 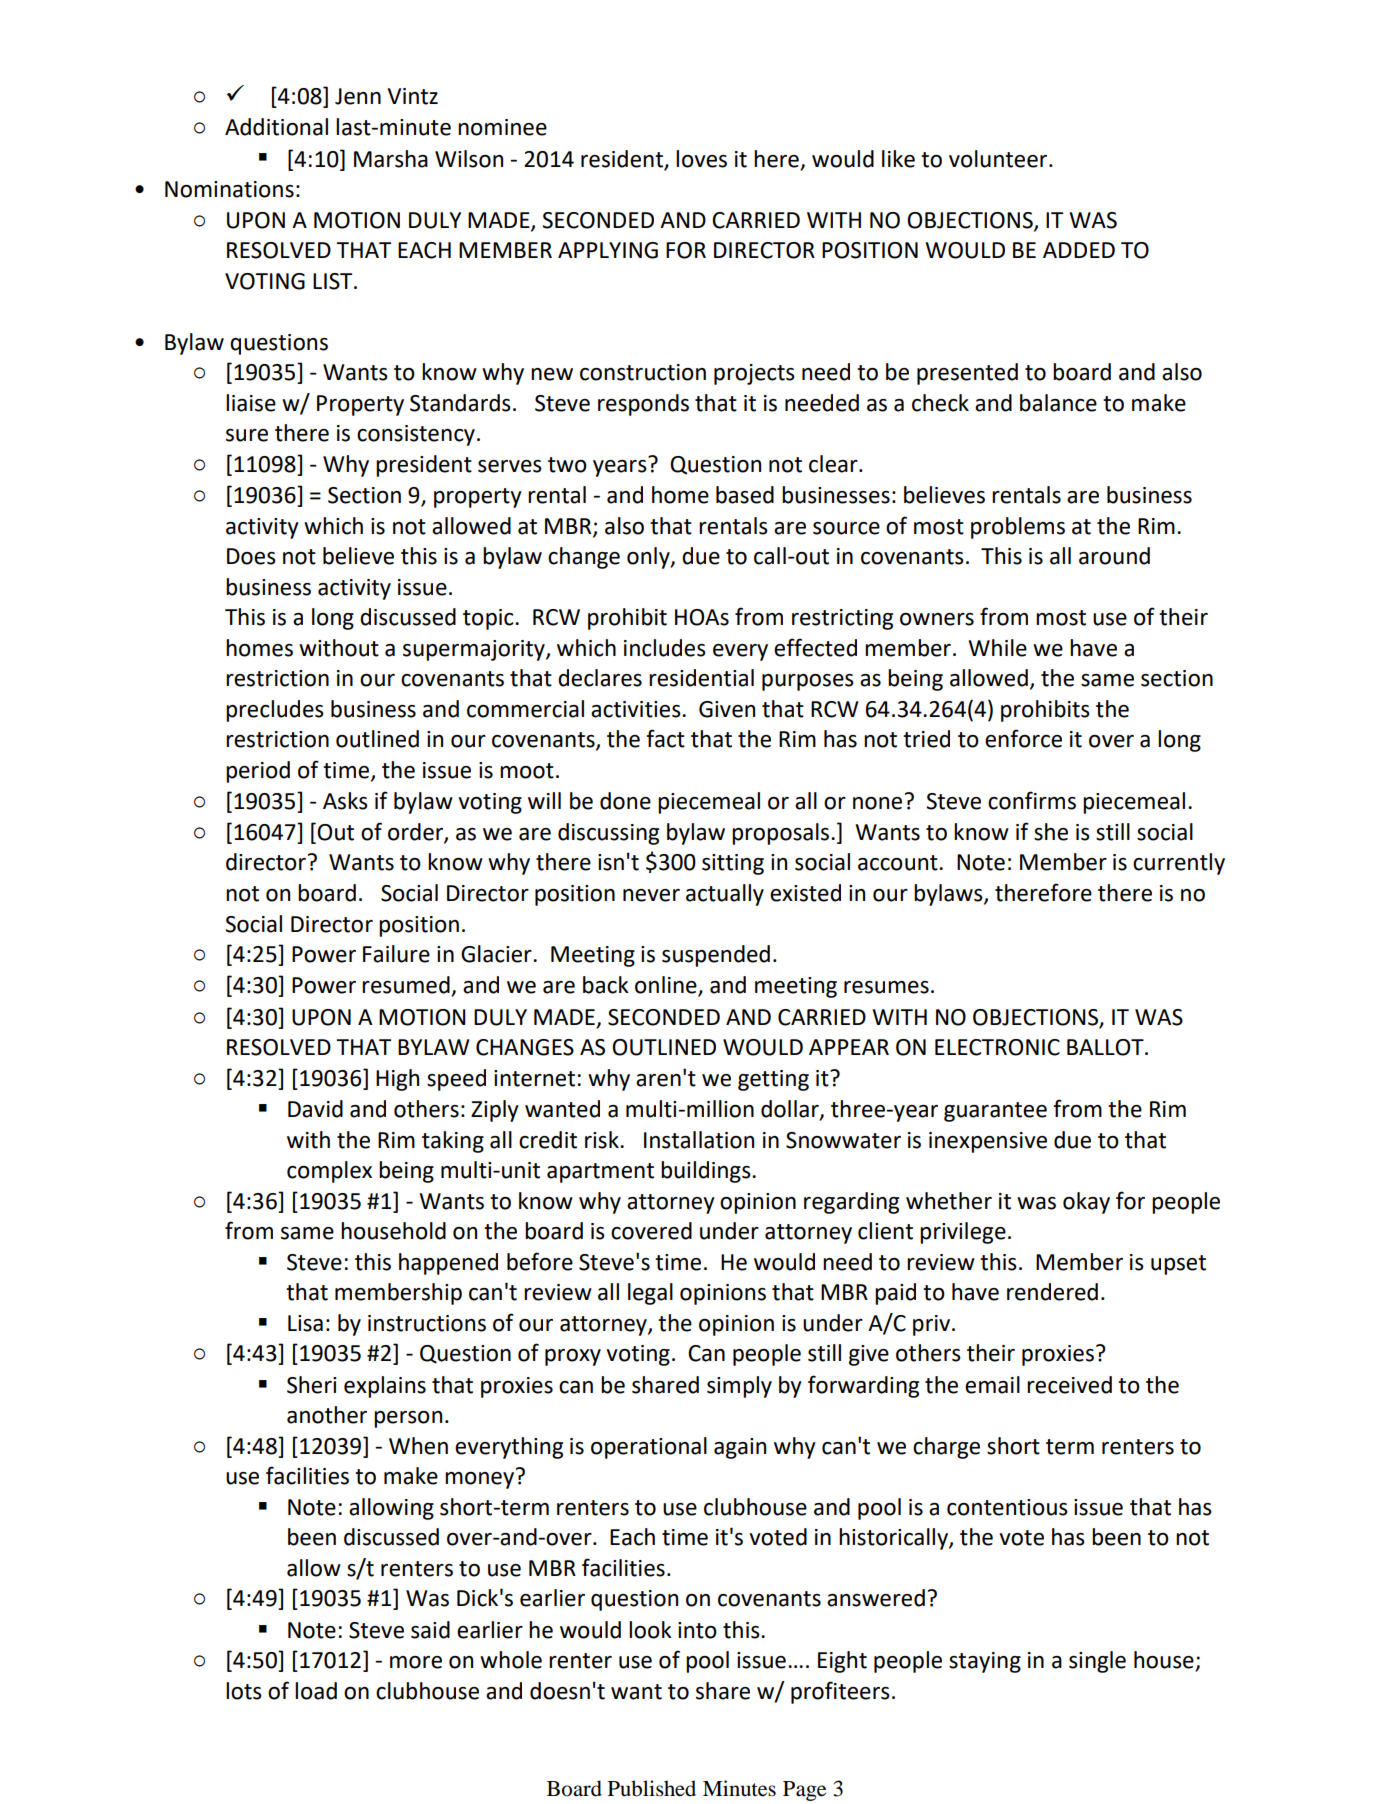 What do you see at coordinates (652, 1788) in the screenshot?
I see `Published` at bounding box center [652, 1788].
